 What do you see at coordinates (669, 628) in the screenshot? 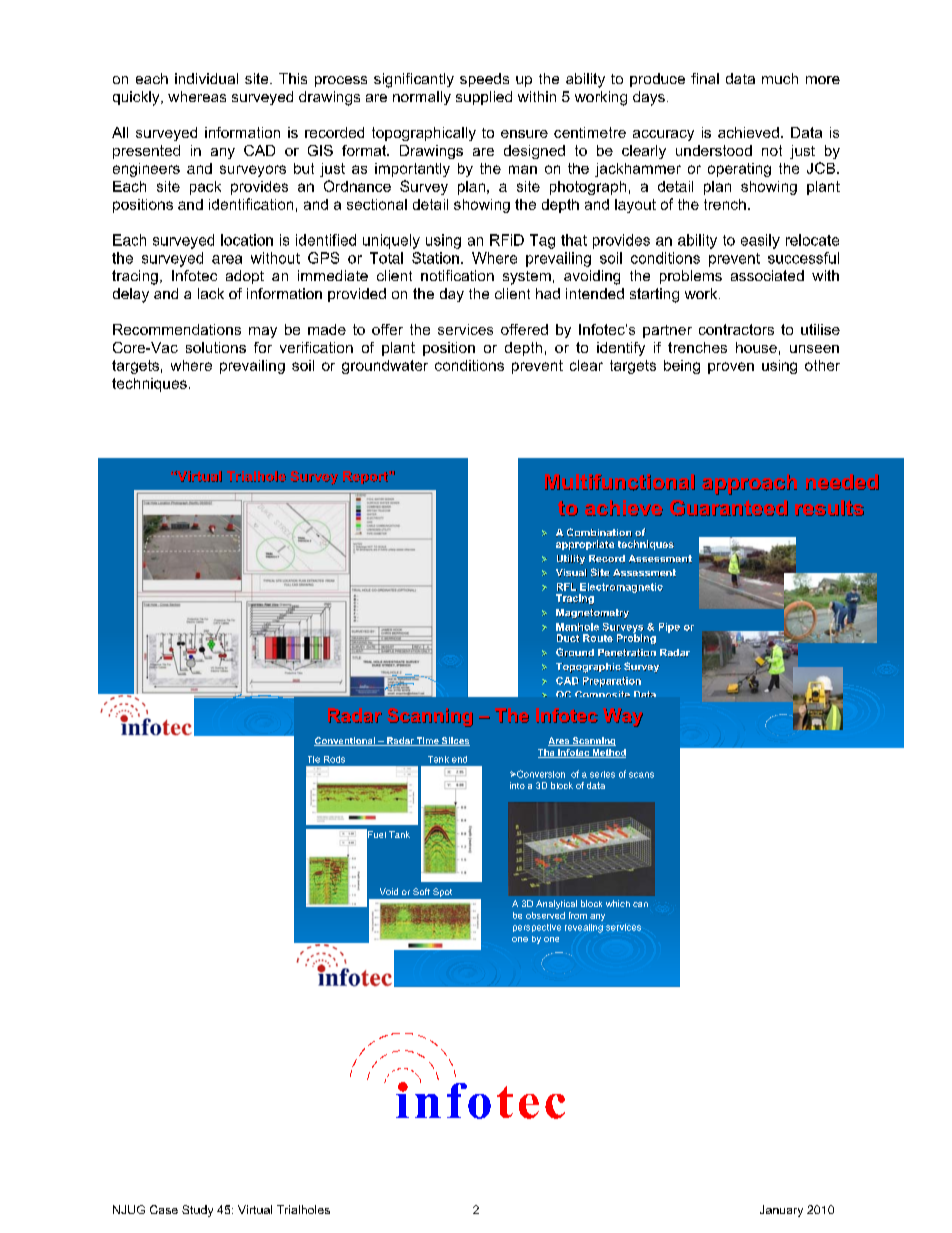
I see `Pipe` at bounding box center [669, 628].
